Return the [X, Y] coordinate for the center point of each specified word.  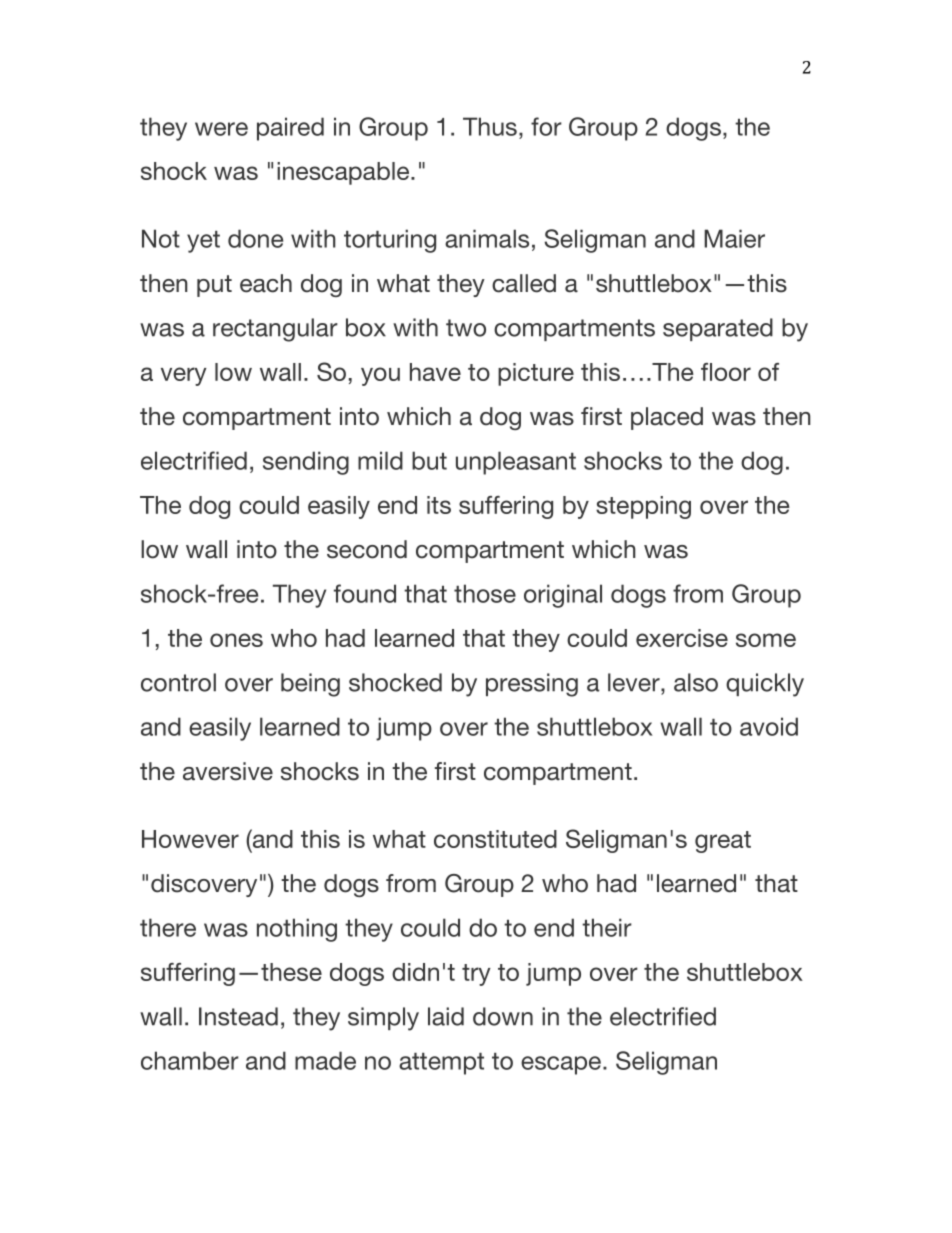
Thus [490, 126]
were [221, 129]
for [546, 126]
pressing [532, 685]
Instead [238, 1016]
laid [446, 1016]
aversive [228, 771]
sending [306, 463]
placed [667, 418]
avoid [769, 726]
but [429, 460]
